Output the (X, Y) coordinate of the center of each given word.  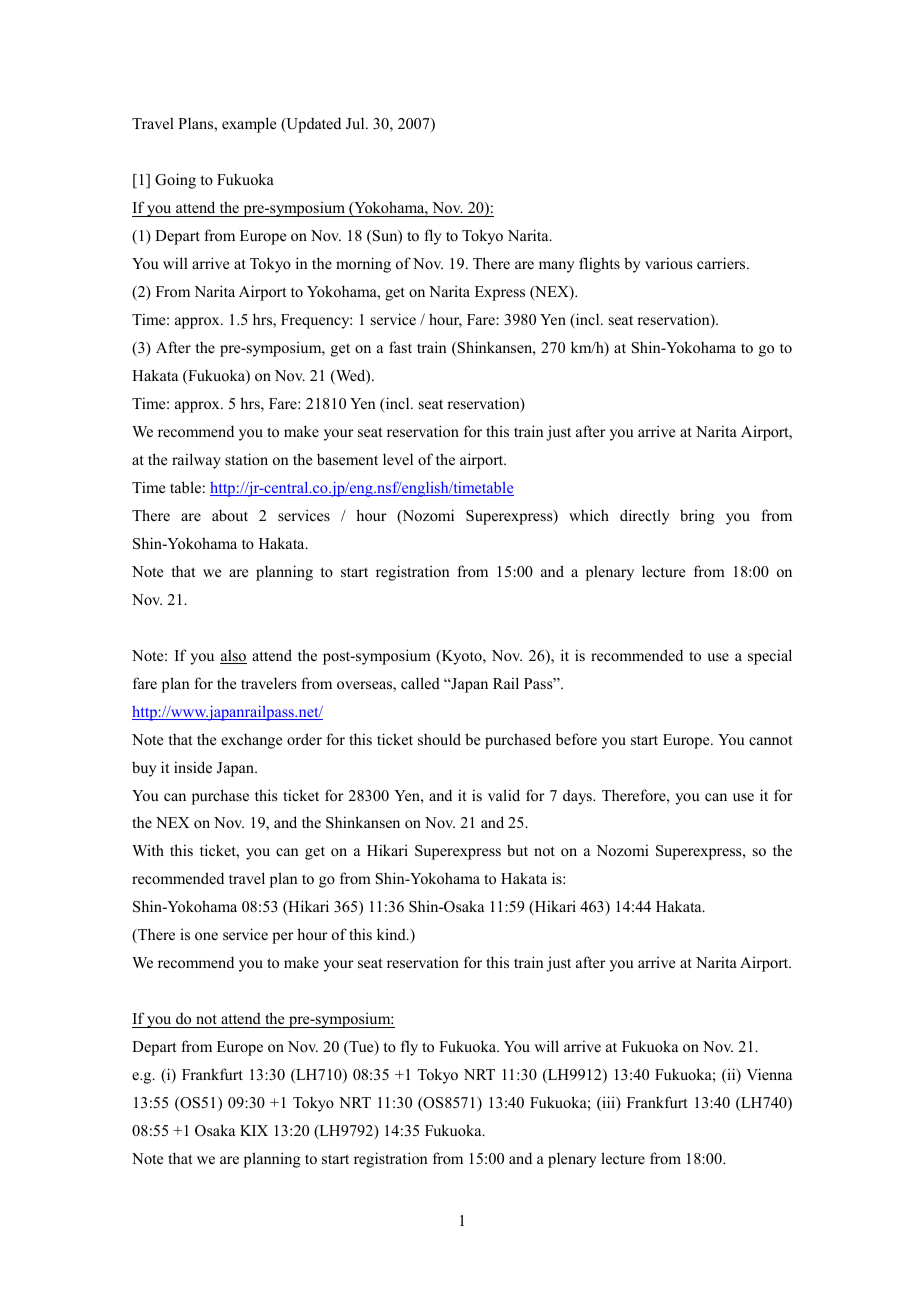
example (249, 125)
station (246, 459)
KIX (254, 1130)
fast (400, 347)
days (578, 797)
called (420, 683)
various (669, 263)
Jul (356, 123)
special (770, 657)
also (233, 656)
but (517, 850)
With (148, 850)
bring (697, 517)
